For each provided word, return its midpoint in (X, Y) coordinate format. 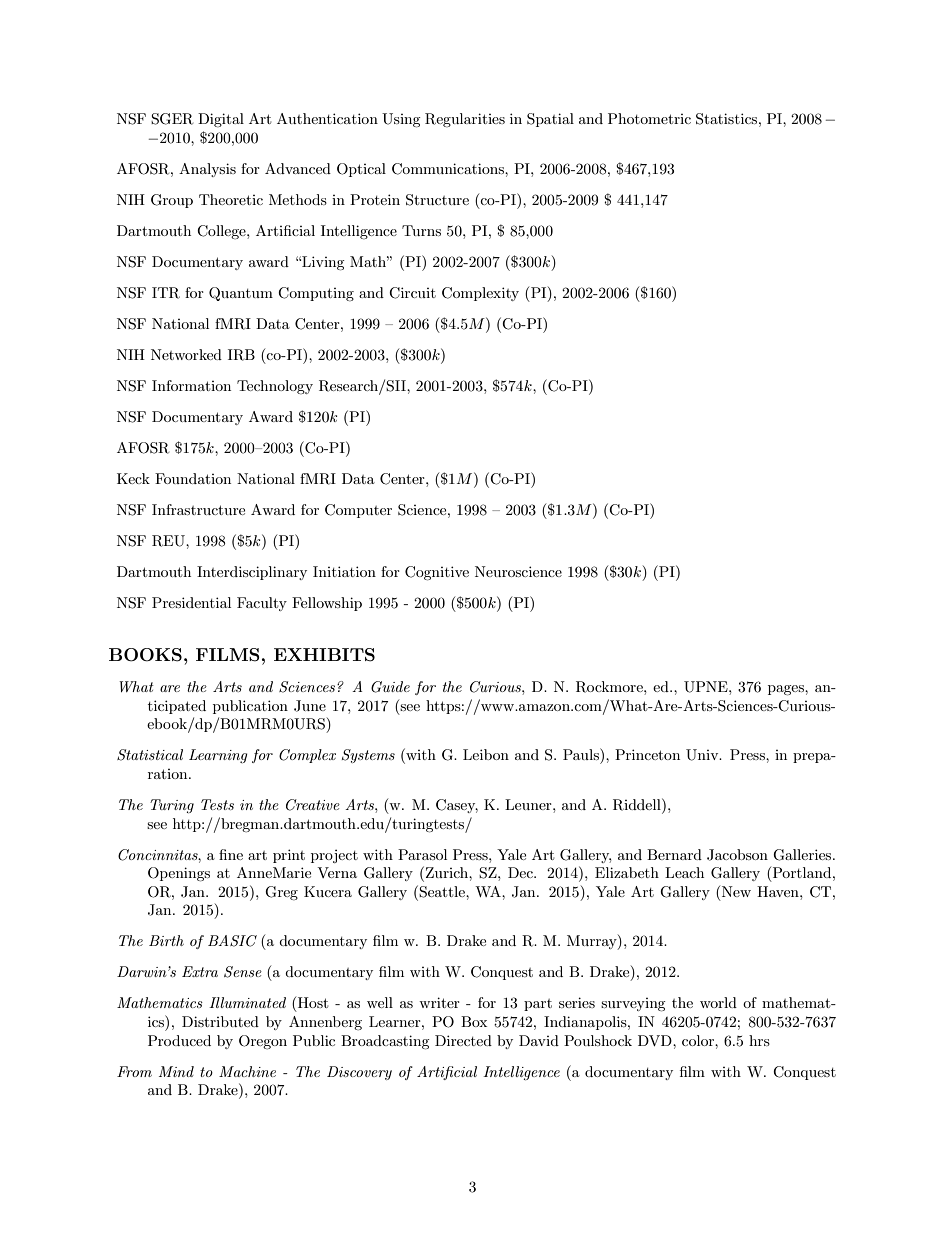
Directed (463, 1040)
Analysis (207, 170)
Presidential (191, 602)
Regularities (465, 120)
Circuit (412, 293)
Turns (421, 230)
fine (231, 854)
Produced (179, 1040)
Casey (457, 806)
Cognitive (437, 573)
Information (191, 385)
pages (787, 690)
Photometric (649, 118)
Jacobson (737, 855)
